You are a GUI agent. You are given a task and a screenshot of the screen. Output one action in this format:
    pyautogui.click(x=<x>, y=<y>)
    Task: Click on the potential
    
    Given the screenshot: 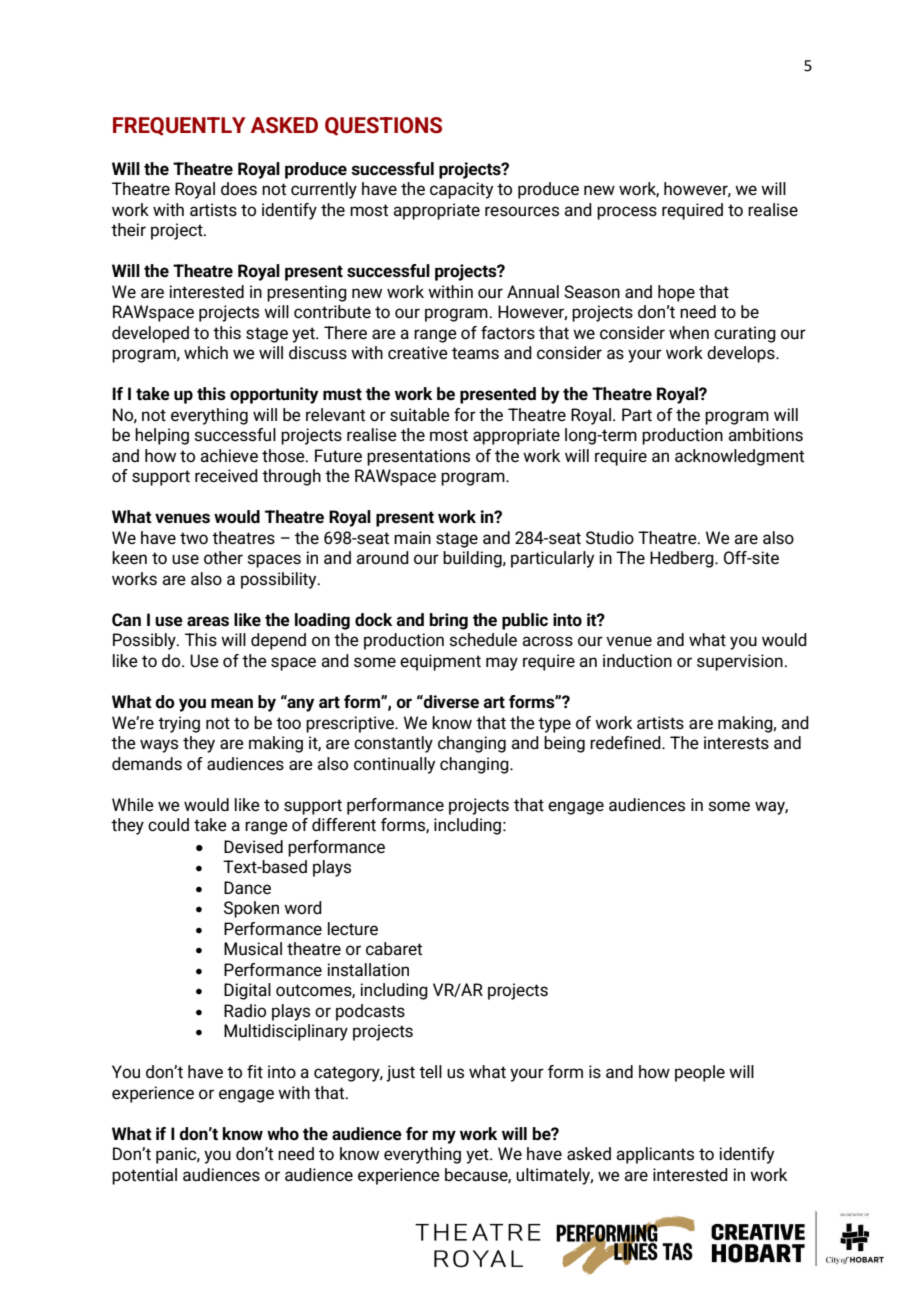 What is the action you would take?
    pyautogui.click(x=144, y=1176)
